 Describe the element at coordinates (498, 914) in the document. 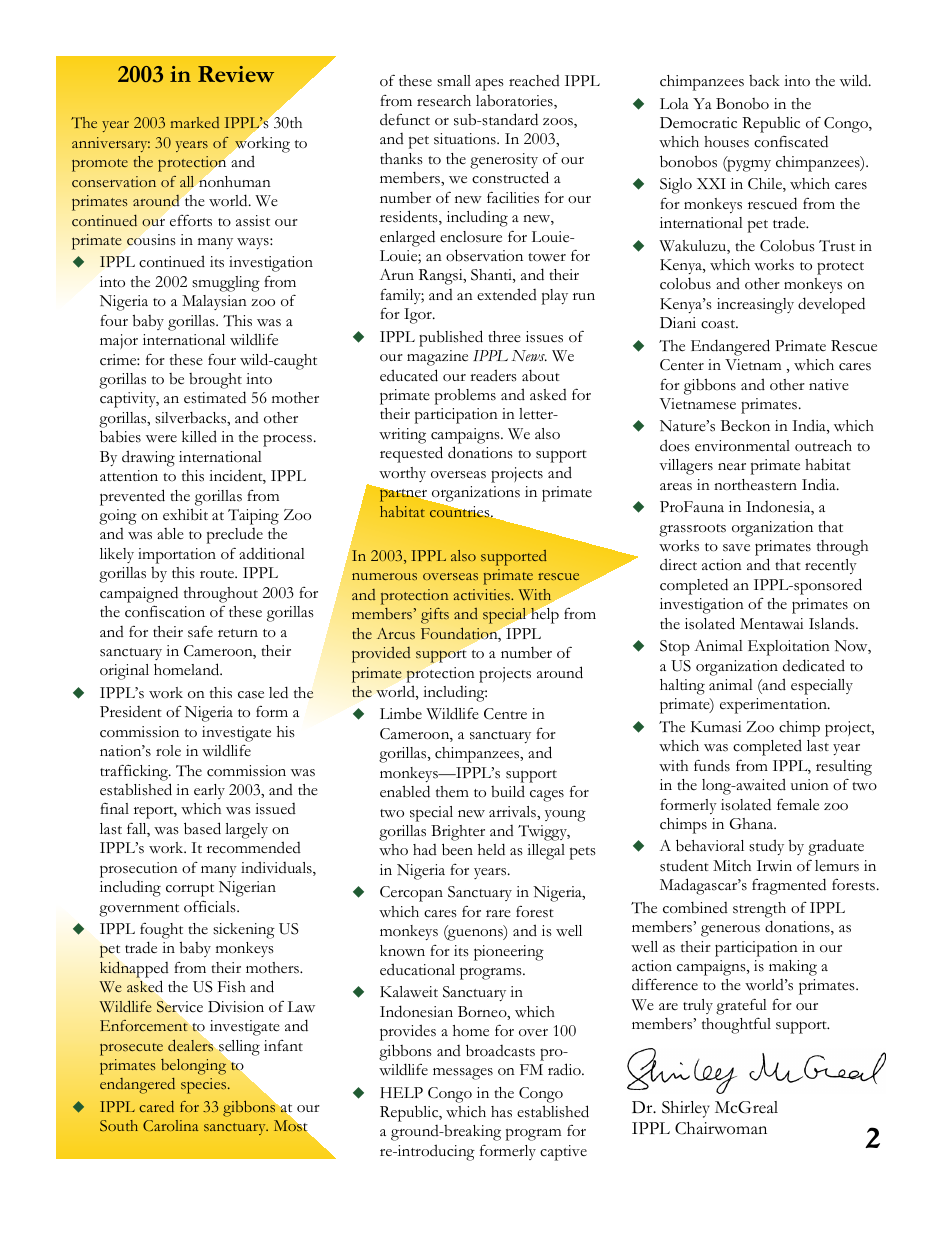

I see `rare` at that location.
